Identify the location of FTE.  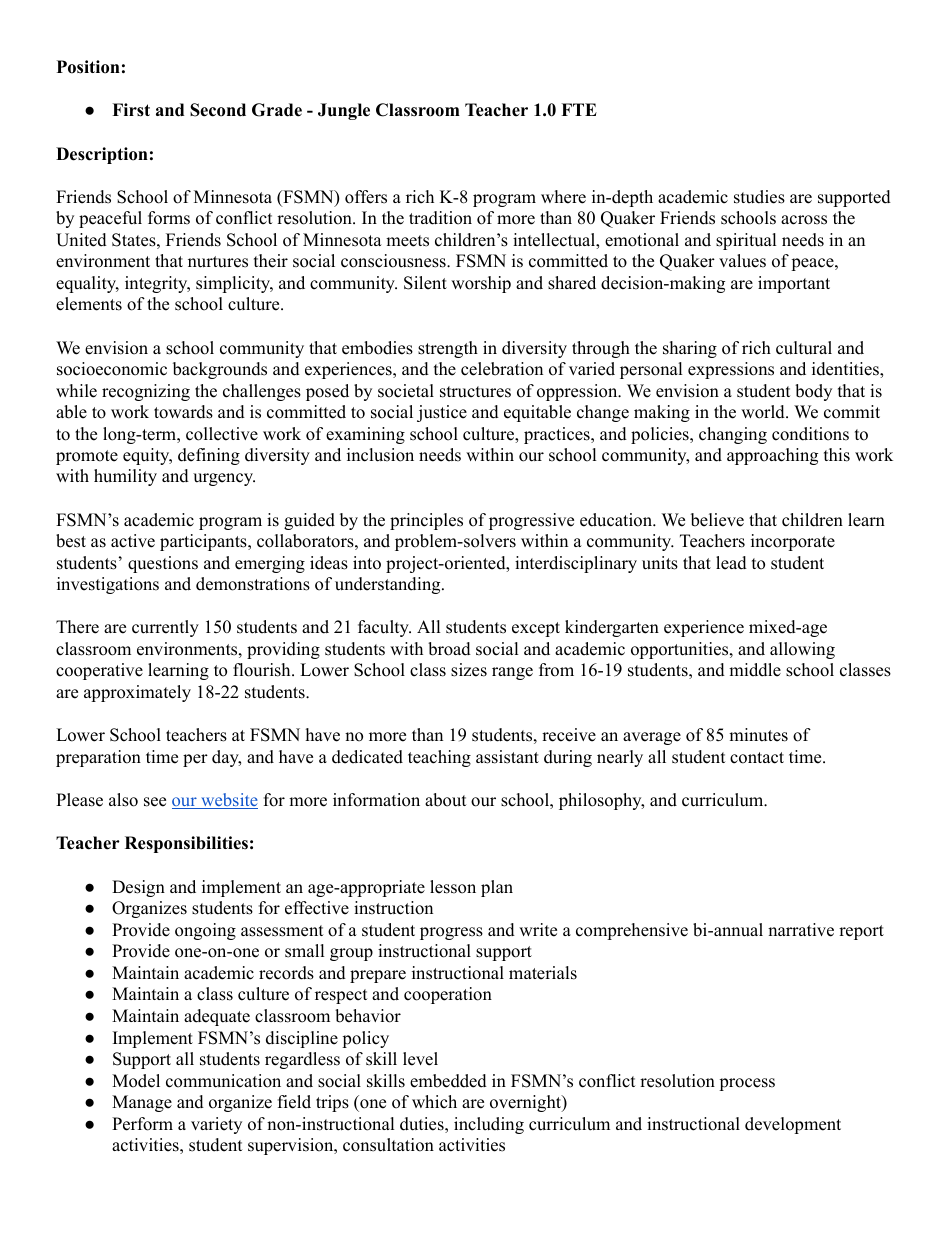
(579, 109).
